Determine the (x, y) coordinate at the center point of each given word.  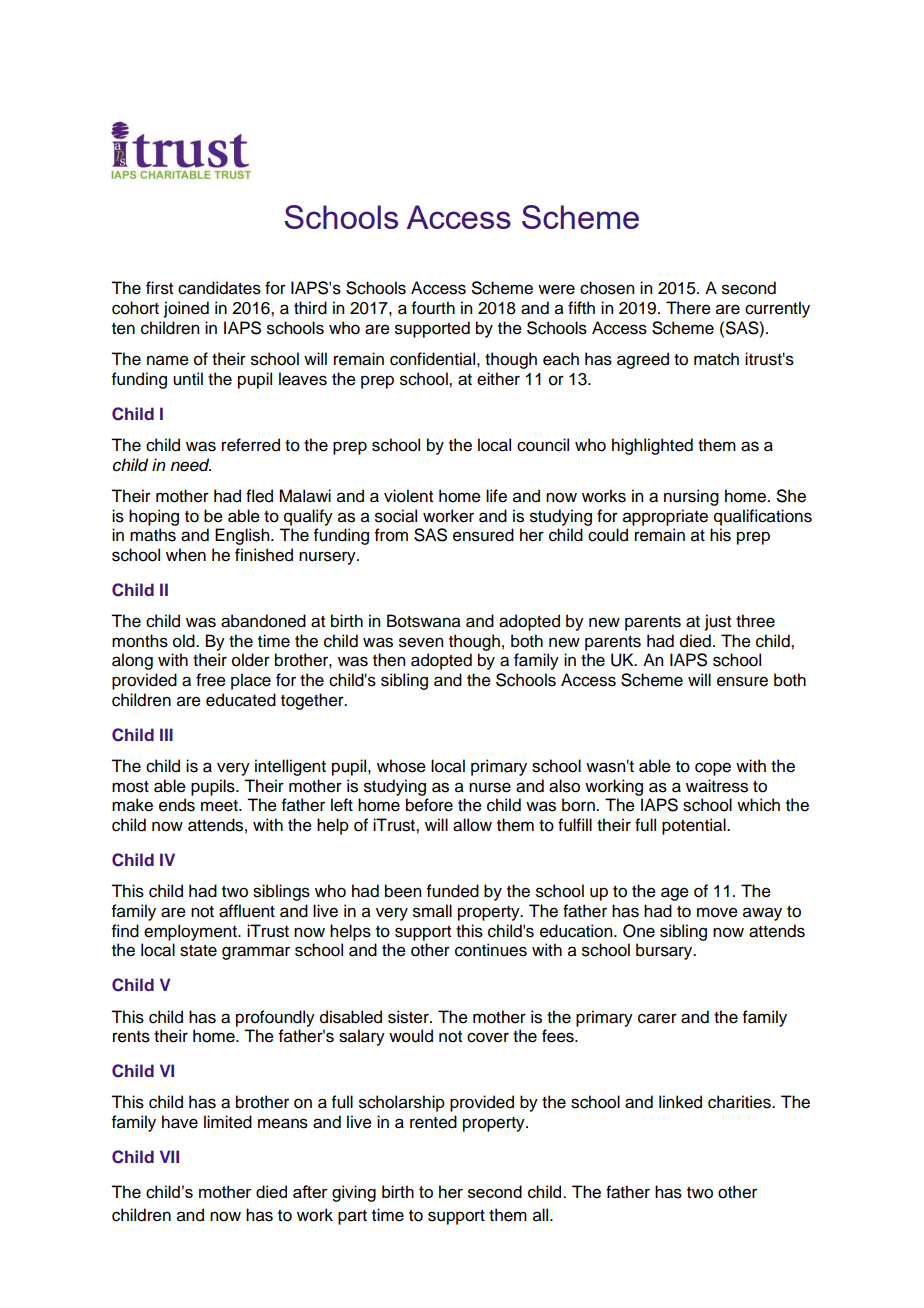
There (688, 308)
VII (169, 1156)
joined (186, 309)
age (675, 894)
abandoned (263, 621)
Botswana (424, 621)
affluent (247, 911)
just (718, 622)
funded (453, 891)
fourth (433, 308)
